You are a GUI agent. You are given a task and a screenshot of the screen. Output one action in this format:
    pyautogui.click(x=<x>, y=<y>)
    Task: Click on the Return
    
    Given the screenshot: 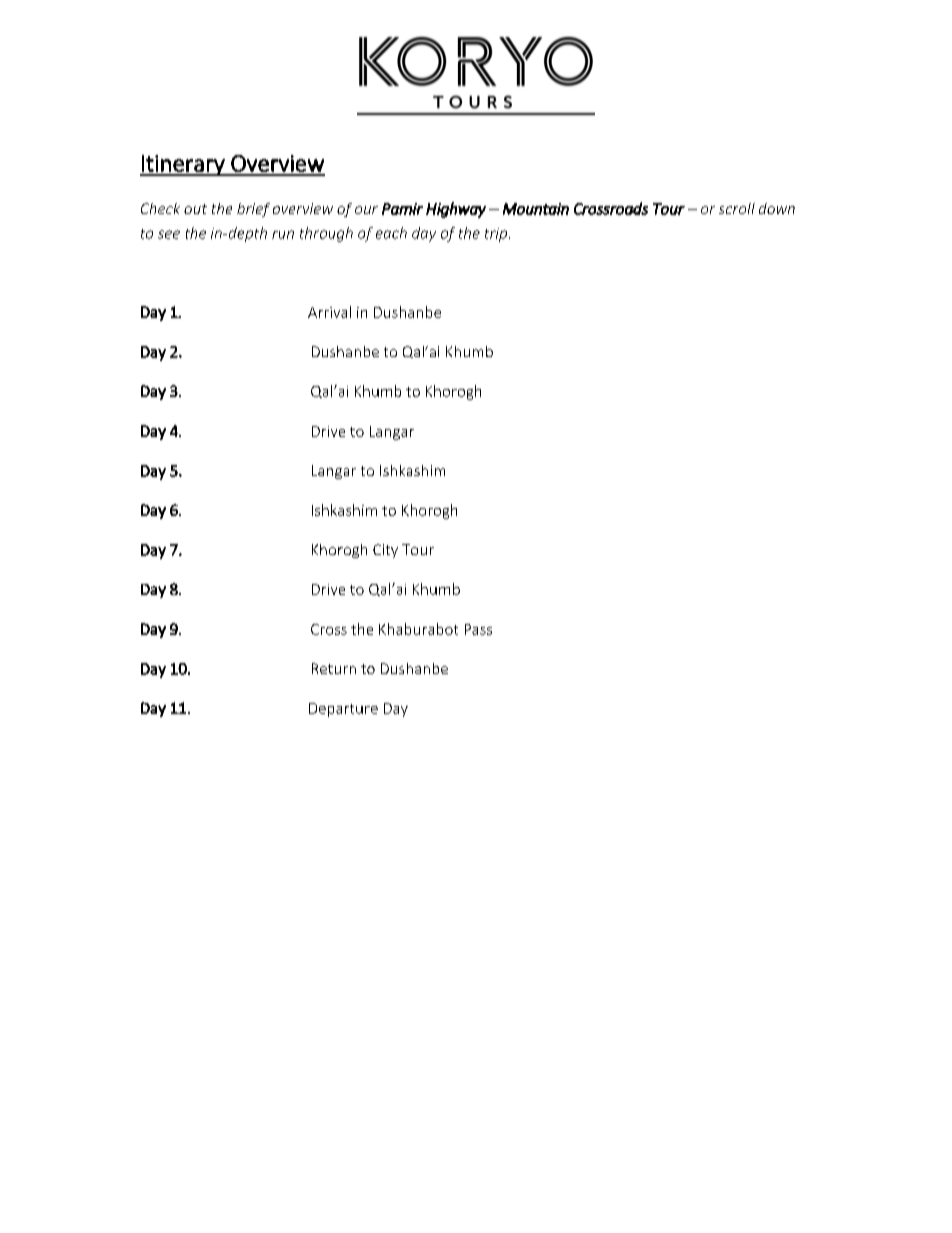 What is the action you would take?
    pyautogui.click(x=334, y=668)
